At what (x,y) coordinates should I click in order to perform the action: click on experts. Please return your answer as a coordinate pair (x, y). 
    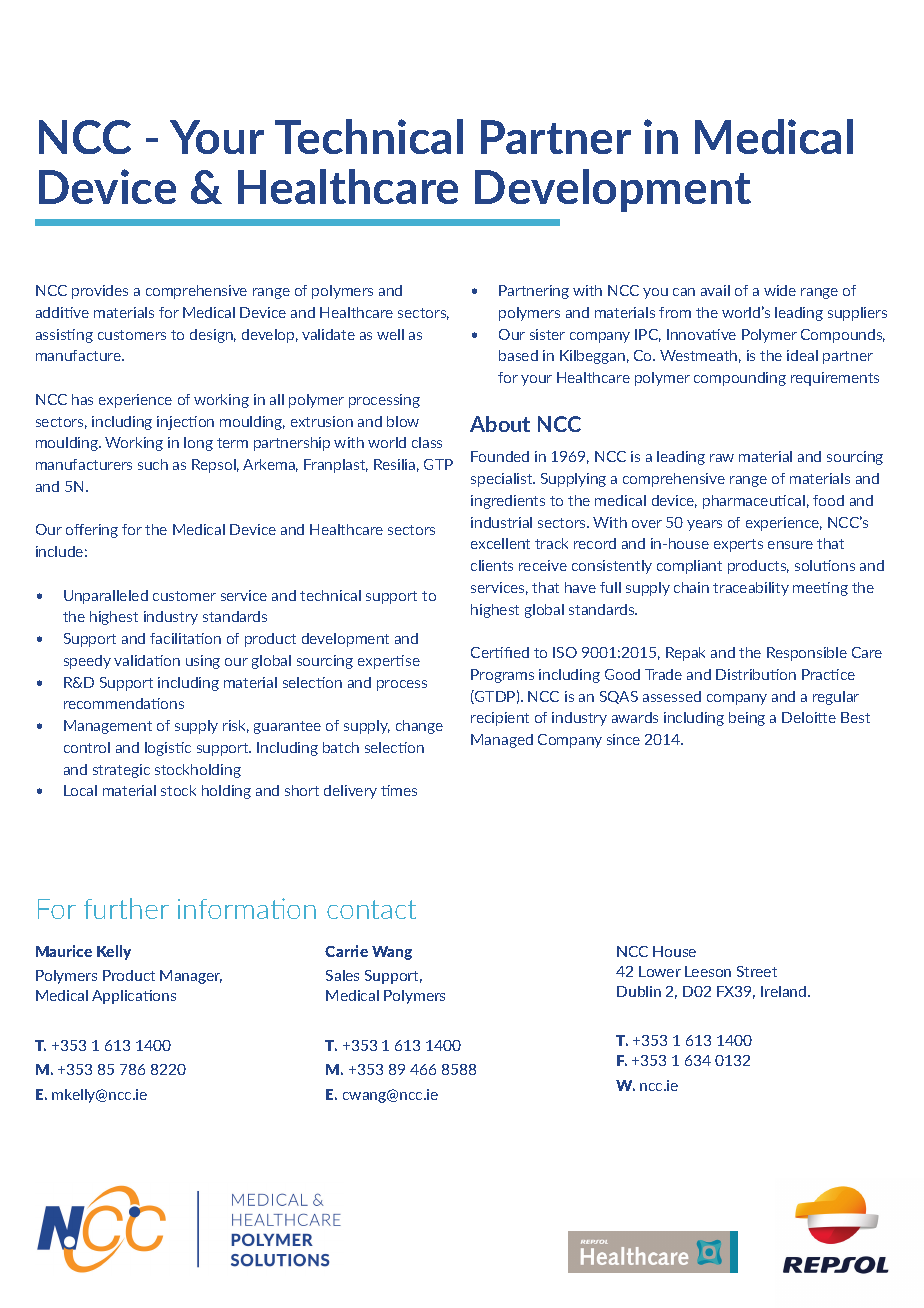
    Looking at the image, I should click on (738, 545).
